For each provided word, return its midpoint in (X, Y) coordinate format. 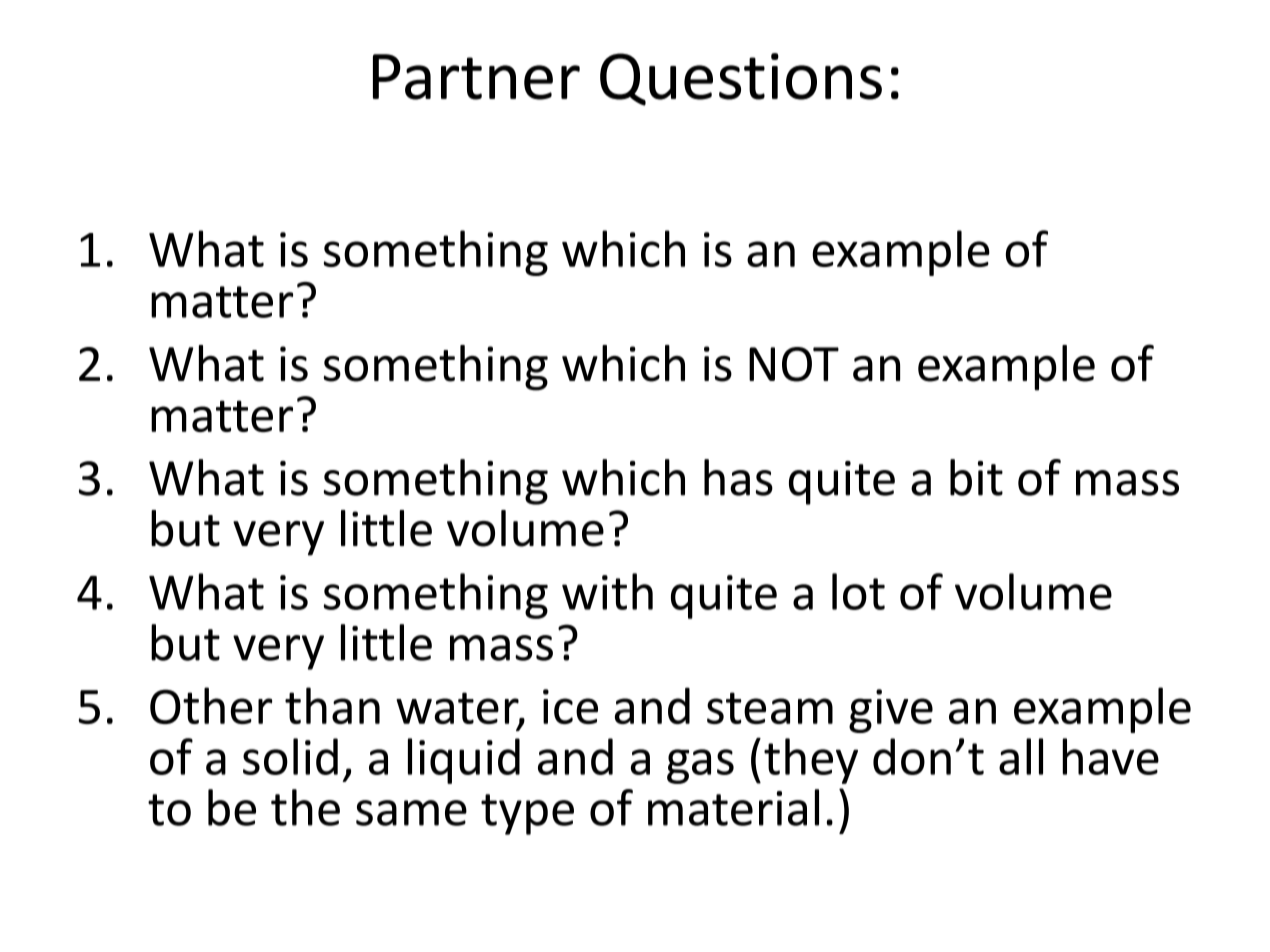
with (607, 591)
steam (770, 708)
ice (570, 706)
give (891, 711)
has (738, 477)
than (332, 705)
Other (211, 705)
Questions (741, 79)
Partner (476, 77)
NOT (794, 364)
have (1110, 756)
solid (290, 756)
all (1021, 756)
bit (976, 477)
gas (700, 766)
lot (858, 591)
